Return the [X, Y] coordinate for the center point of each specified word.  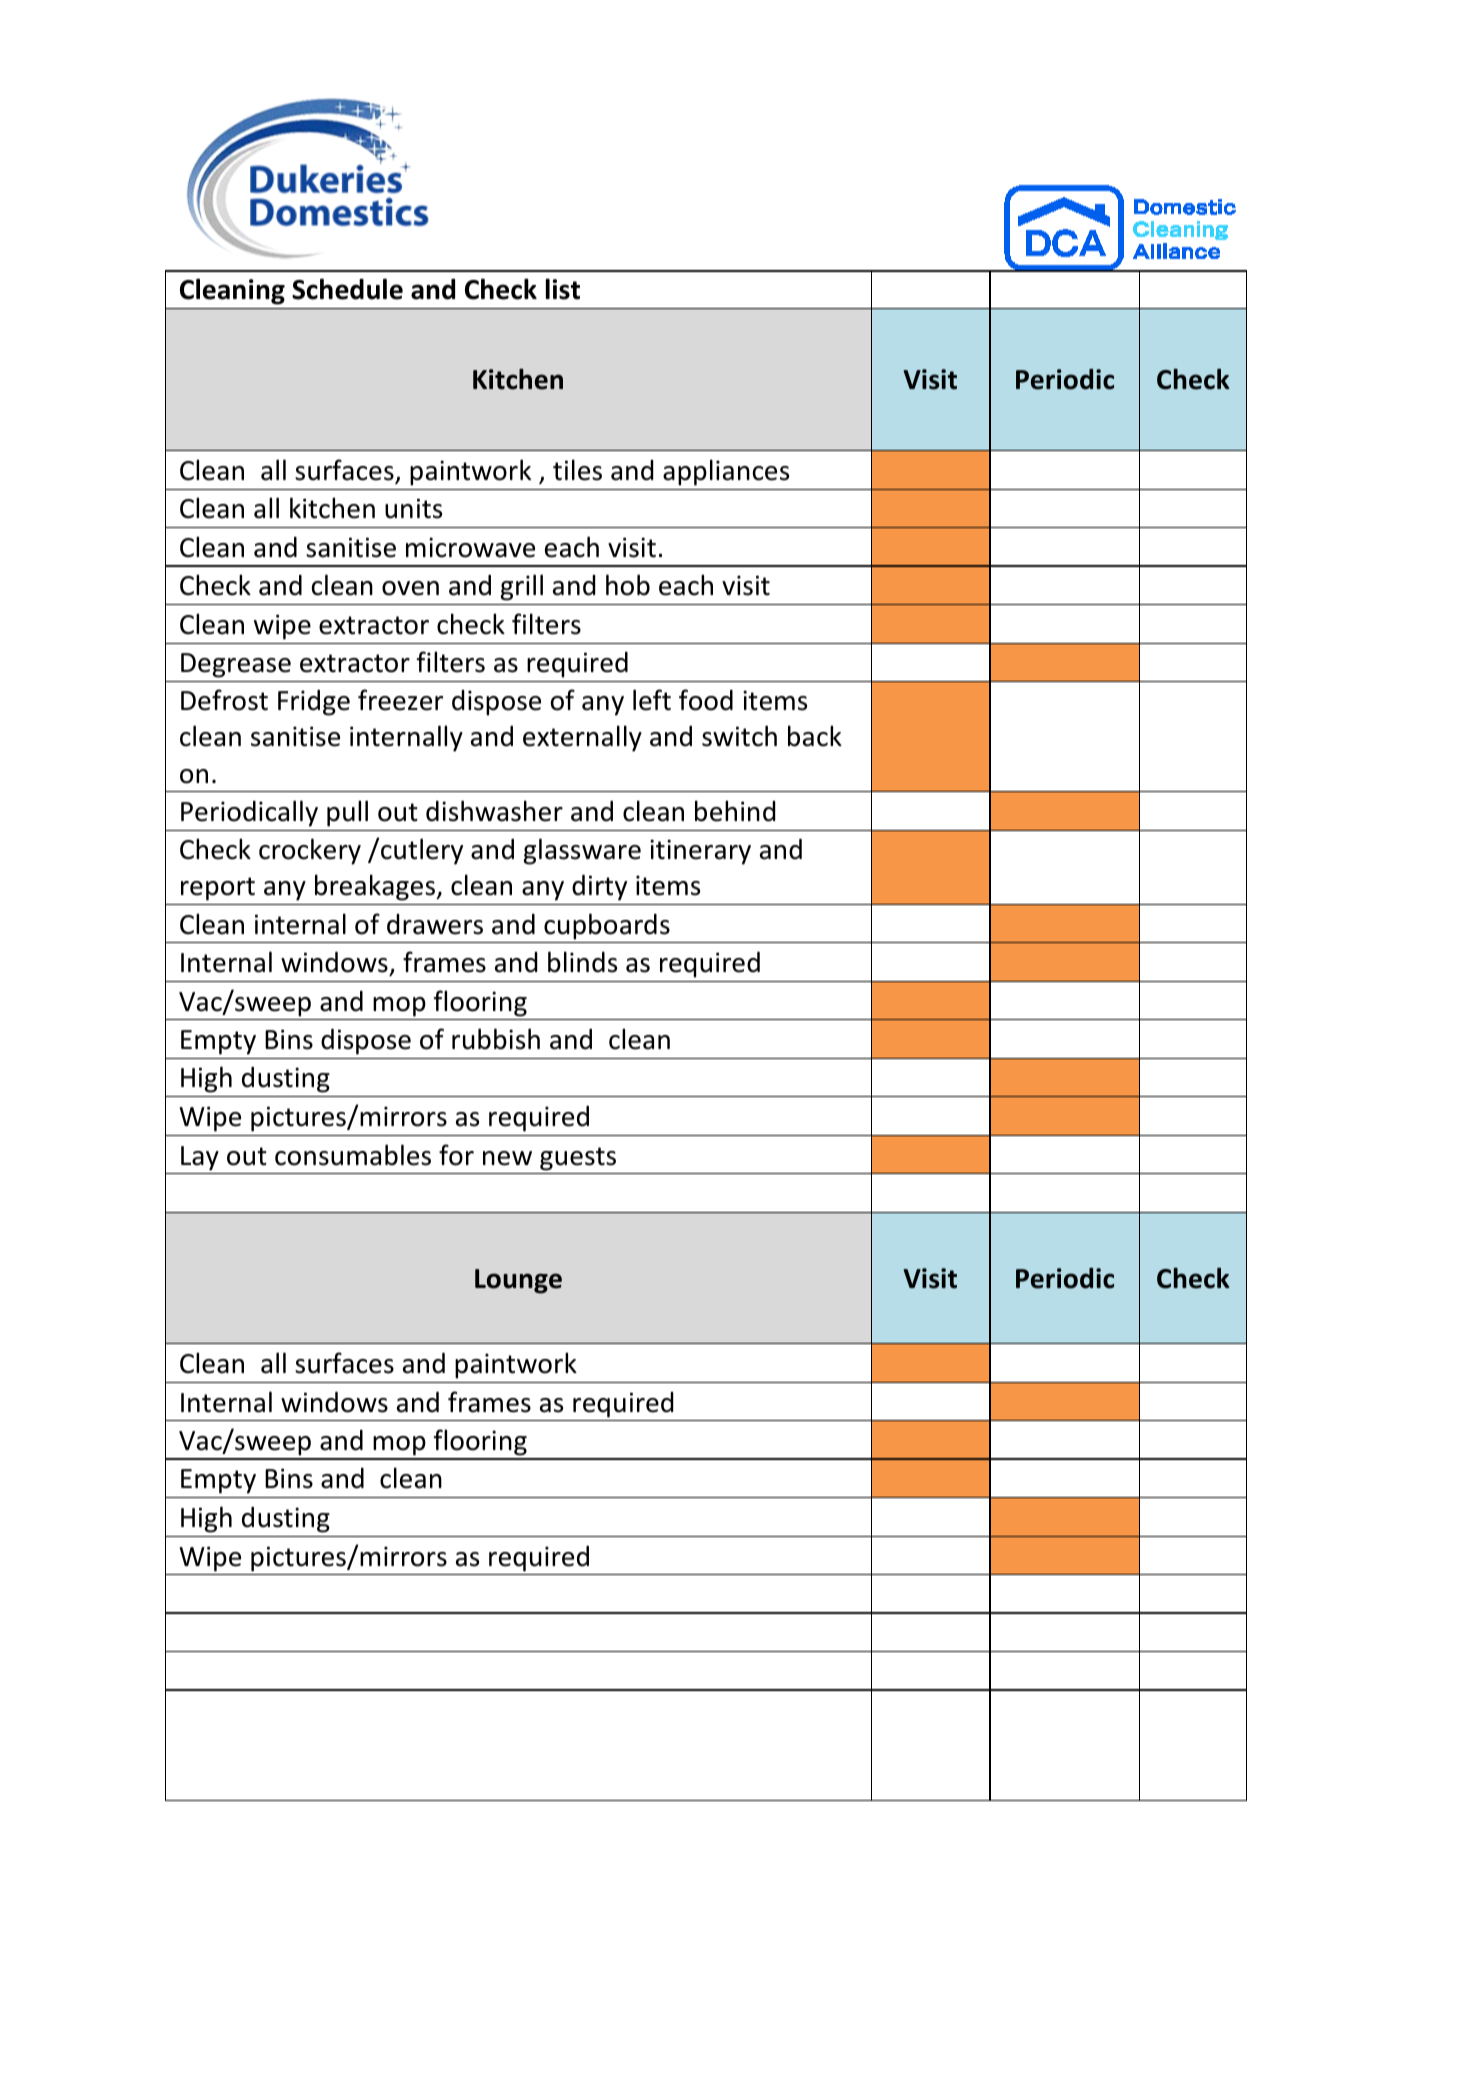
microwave [470, 547]
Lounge [518, 1281]
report [218, 889]
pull [347, 813]
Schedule [347, 289]
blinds [582, 962]
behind [735, 811]
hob [628, 585]
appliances [726, 472]
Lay [200, 1158]
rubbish [496, 1039]
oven [410, 588]
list [563, 289]
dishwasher [494, 811]
